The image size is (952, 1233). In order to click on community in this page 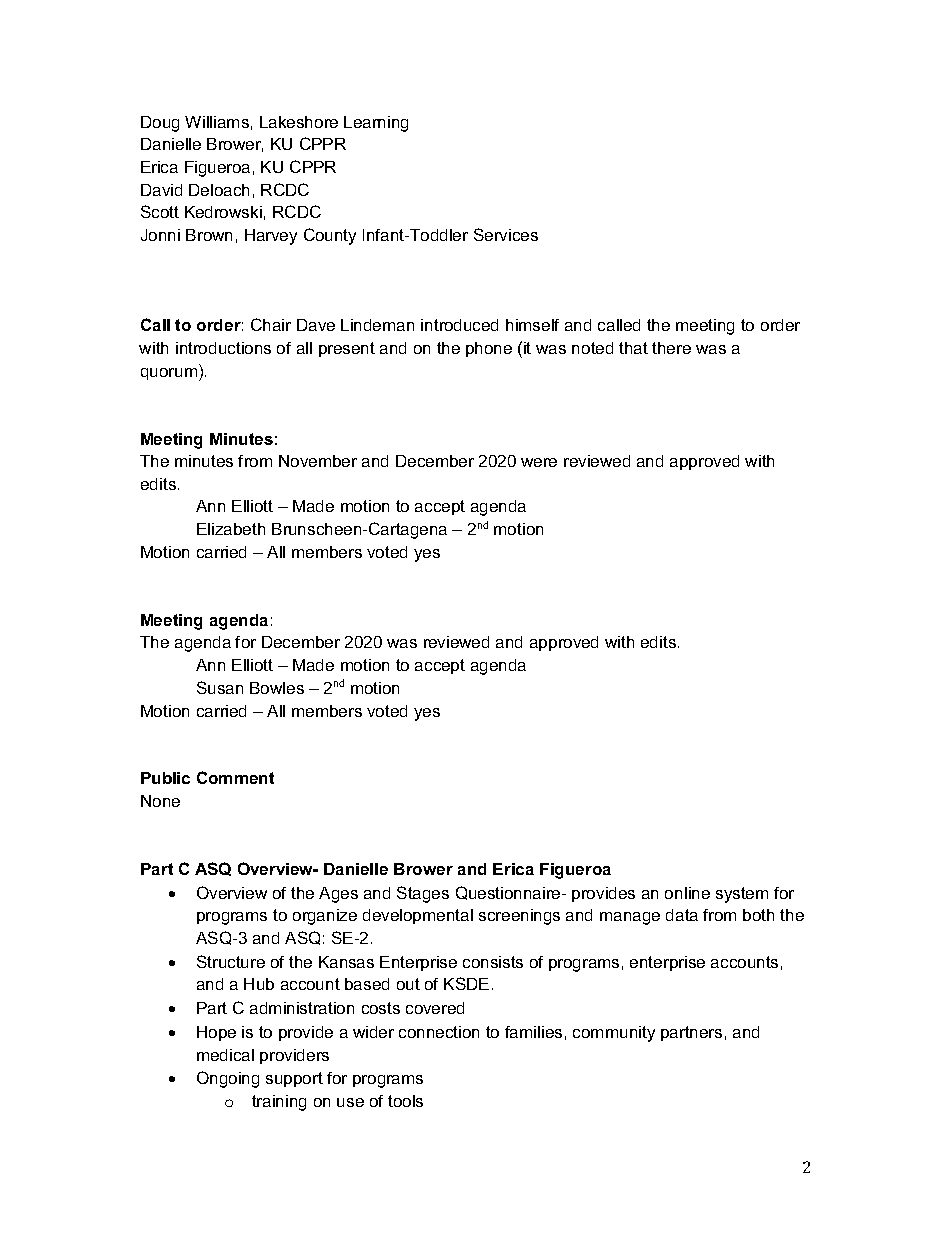, I will do `click(614, 1034)`.
